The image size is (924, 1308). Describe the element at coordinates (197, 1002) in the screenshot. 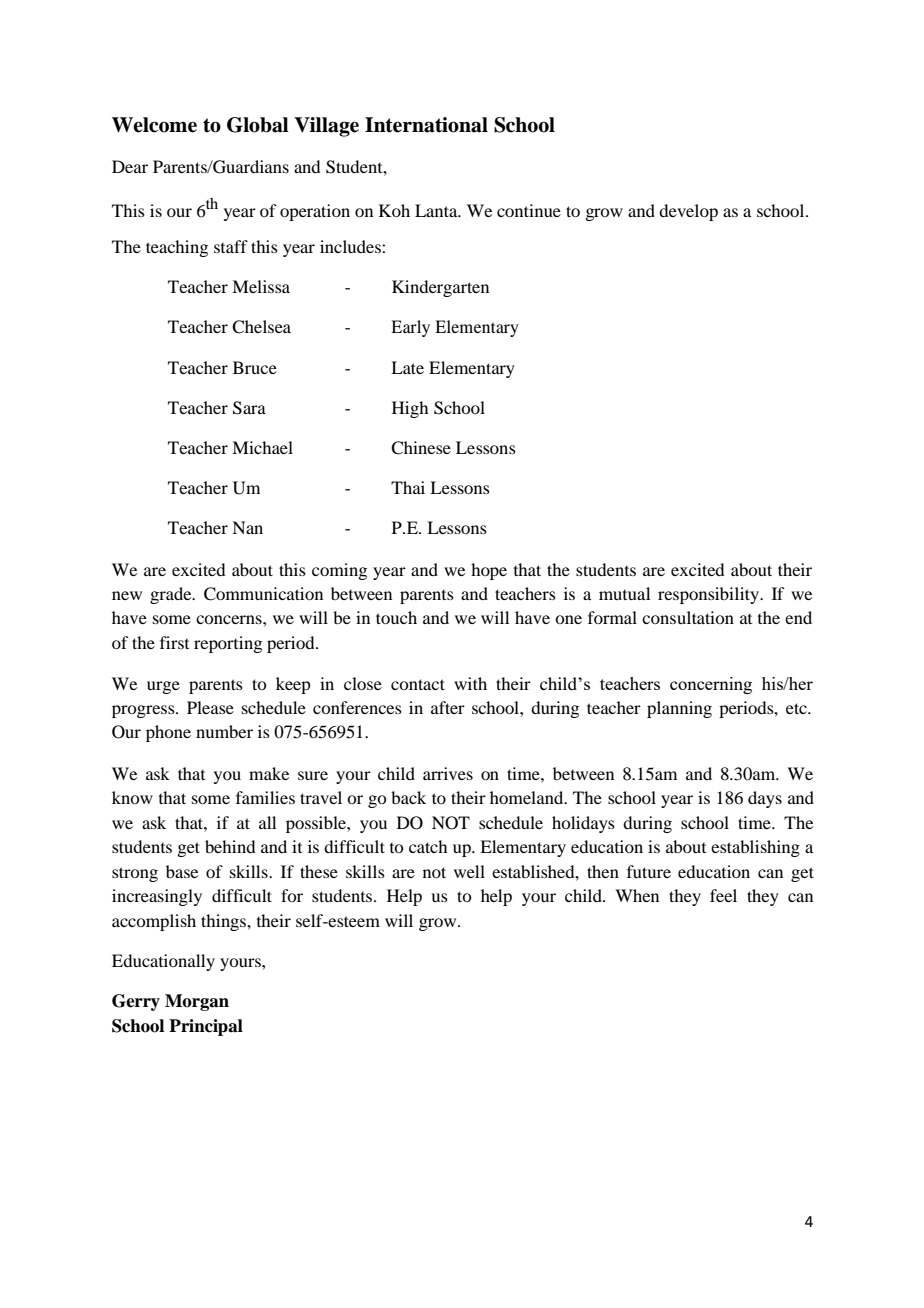

I see `Morgan` at that location.
